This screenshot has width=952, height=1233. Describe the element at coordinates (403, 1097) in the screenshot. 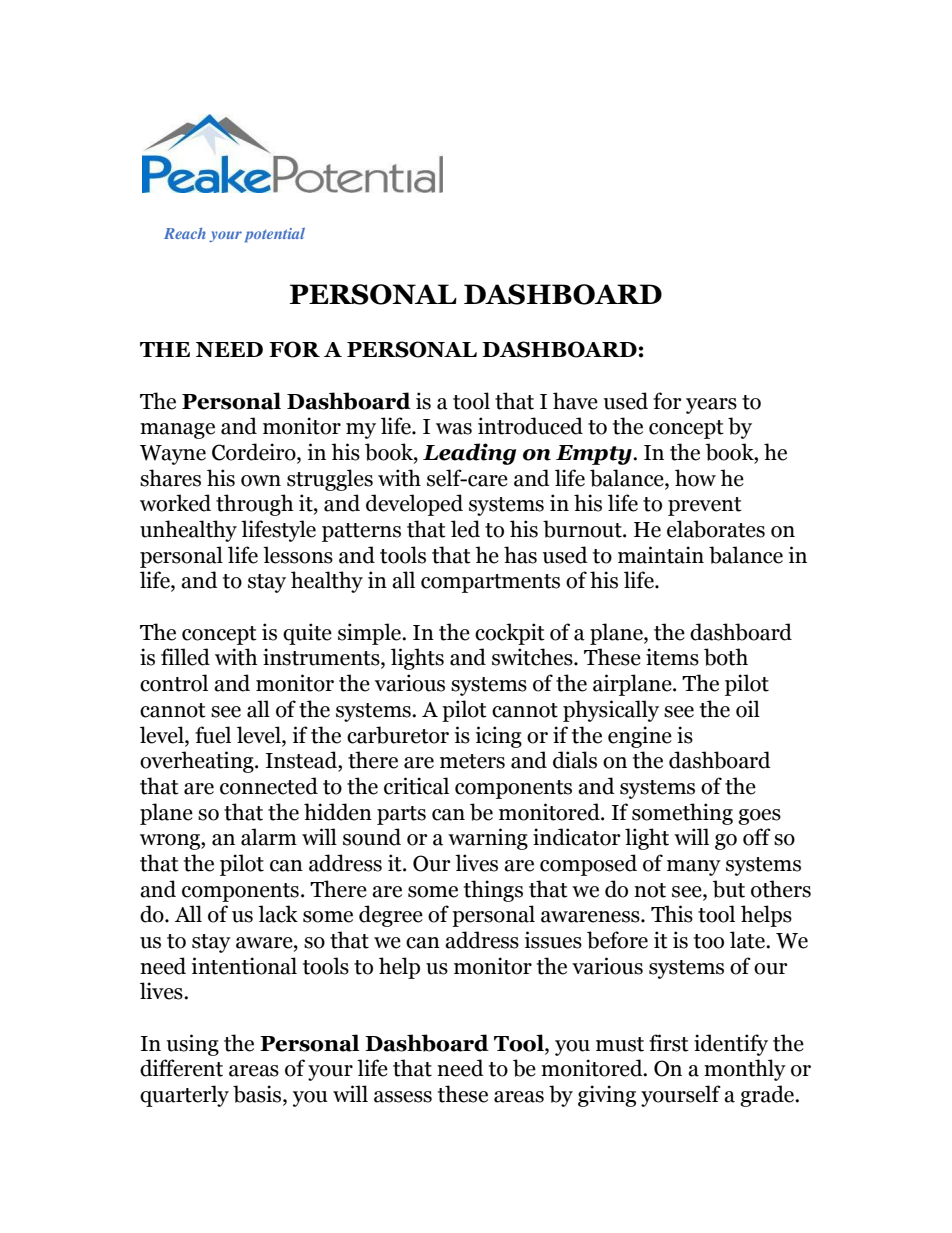

I see `assess` at that location.
